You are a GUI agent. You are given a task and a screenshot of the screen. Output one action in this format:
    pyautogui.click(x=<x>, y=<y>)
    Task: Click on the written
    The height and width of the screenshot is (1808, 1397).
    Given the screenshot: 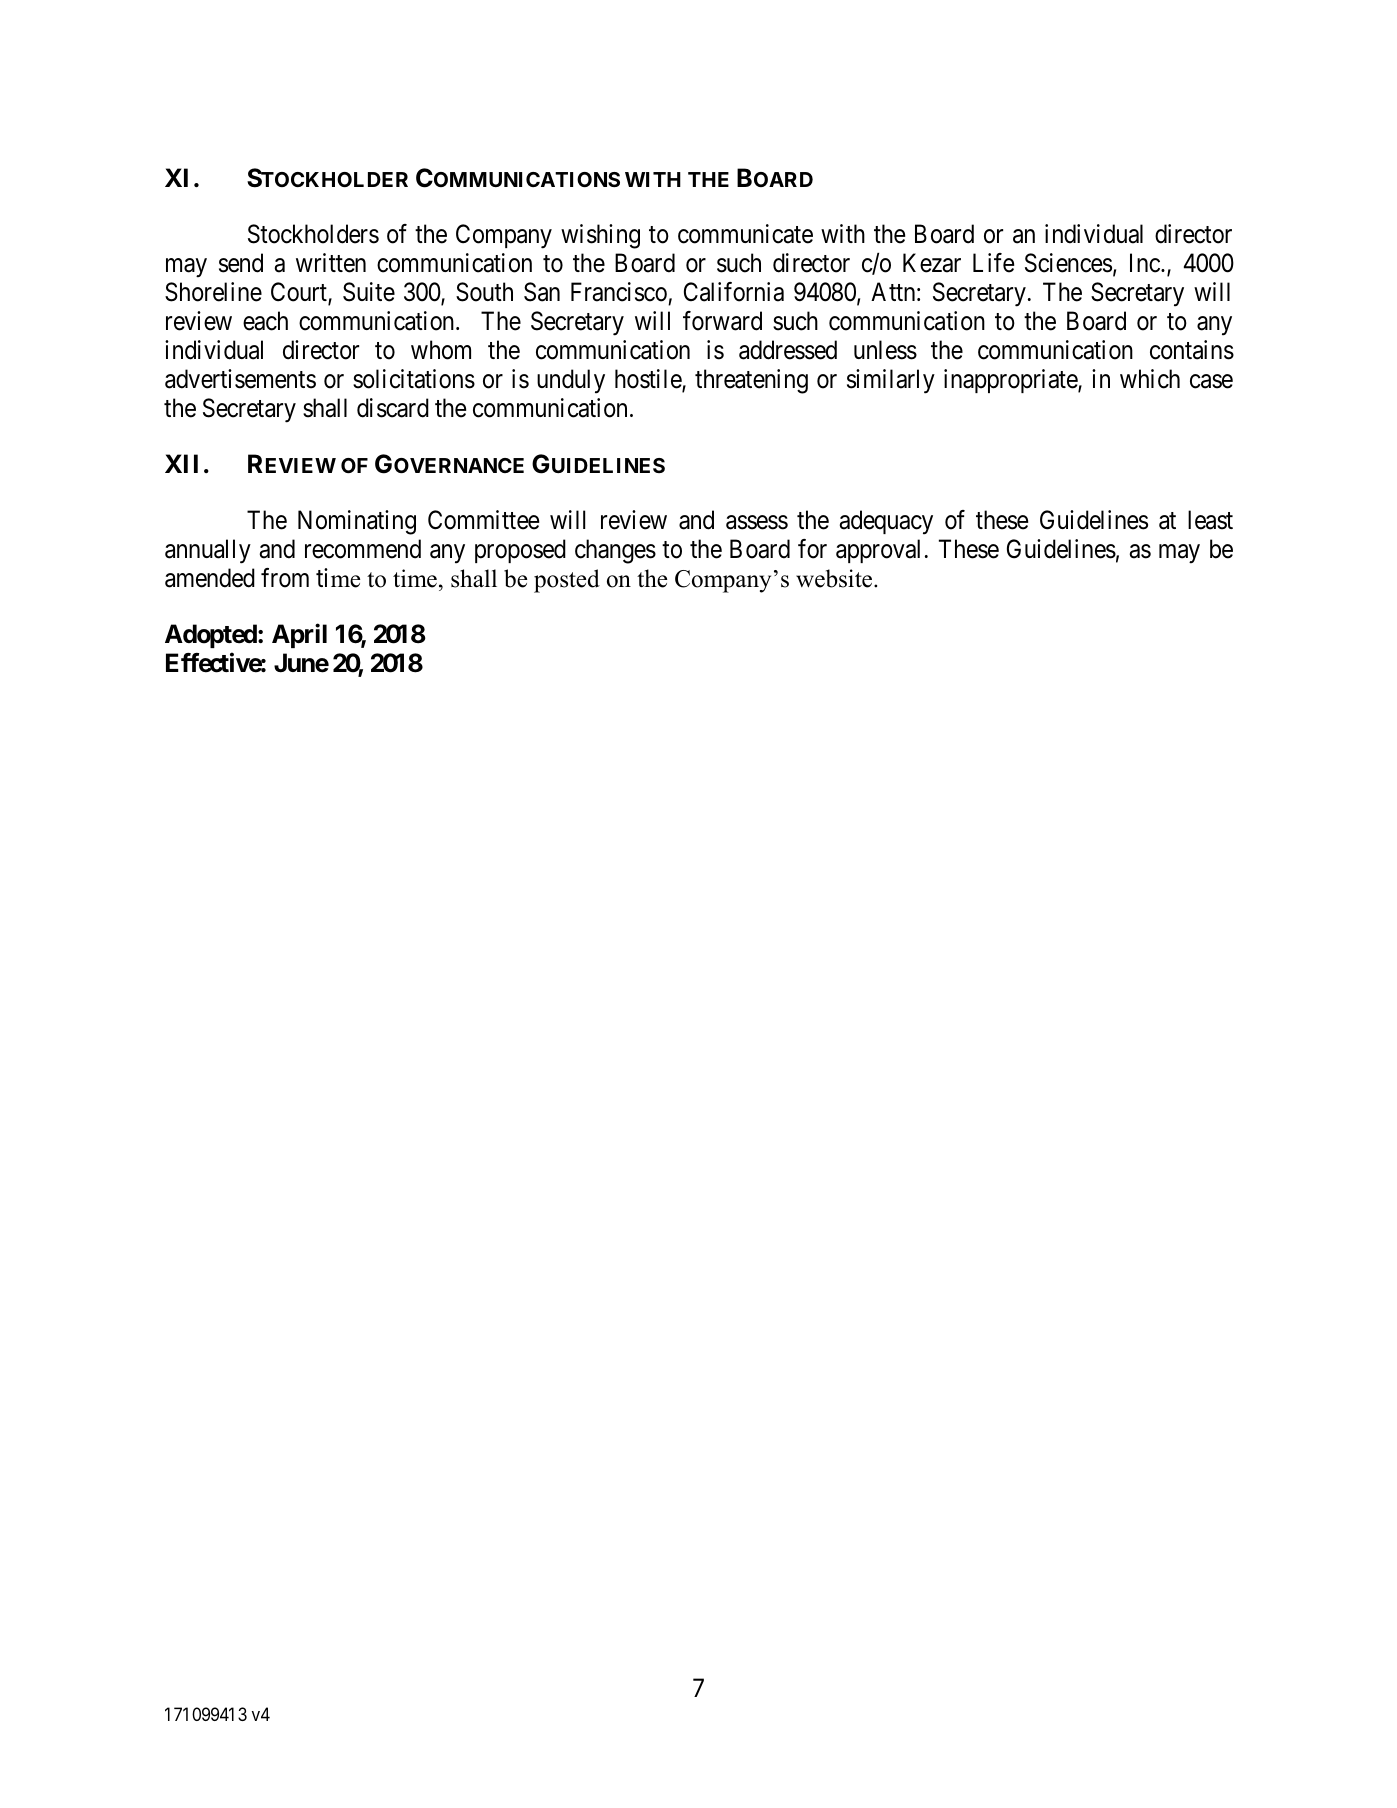 What is the action you would take?
    pyautogui.click(x=331, y=263)
